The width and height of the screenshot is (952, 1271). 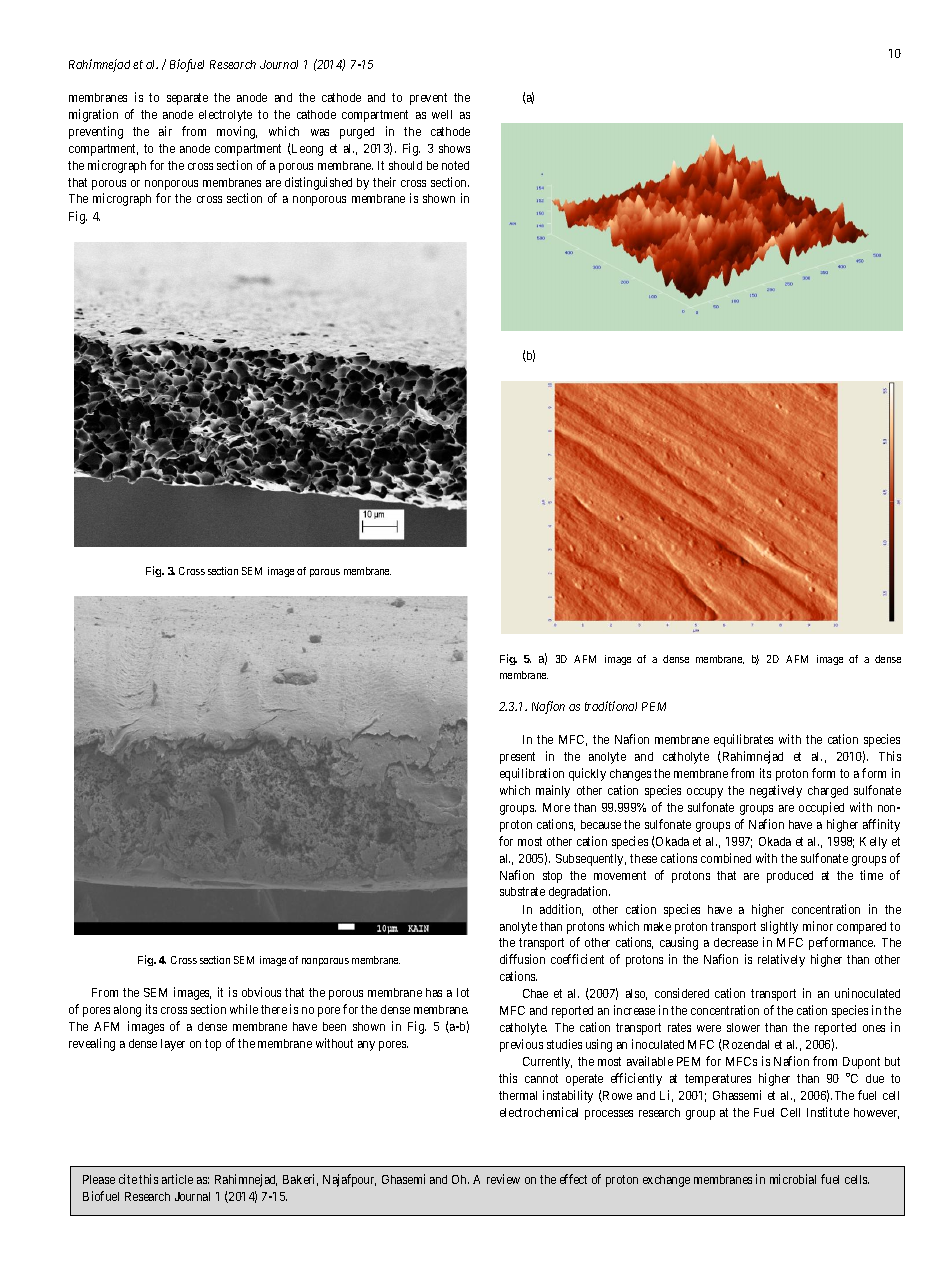 What do you see at coordinates (177, 1179) in the screenshot?
I see `article` at bounding box center [177, 1179].
